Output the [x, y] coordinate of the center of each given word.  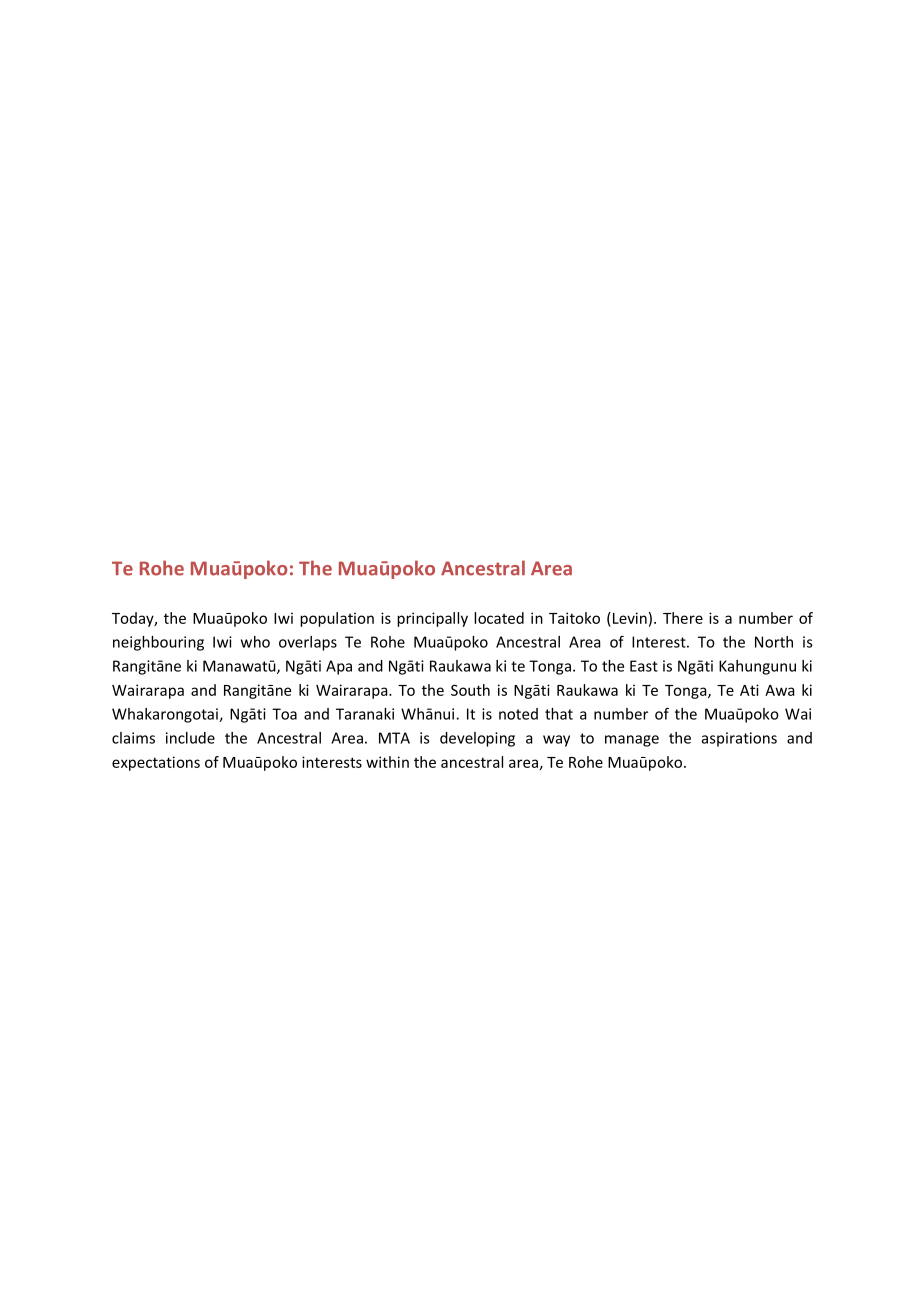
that [559, 714]
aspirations [739, 739]
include [190, 738]
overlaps [308, 643]
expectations [156, 763]
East [644, 666]
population [337, 619]
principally [432, 619]
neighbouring [158, 643]
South [470, 690]
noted [518, 714]
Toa [284, 714]
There [683, 618]
